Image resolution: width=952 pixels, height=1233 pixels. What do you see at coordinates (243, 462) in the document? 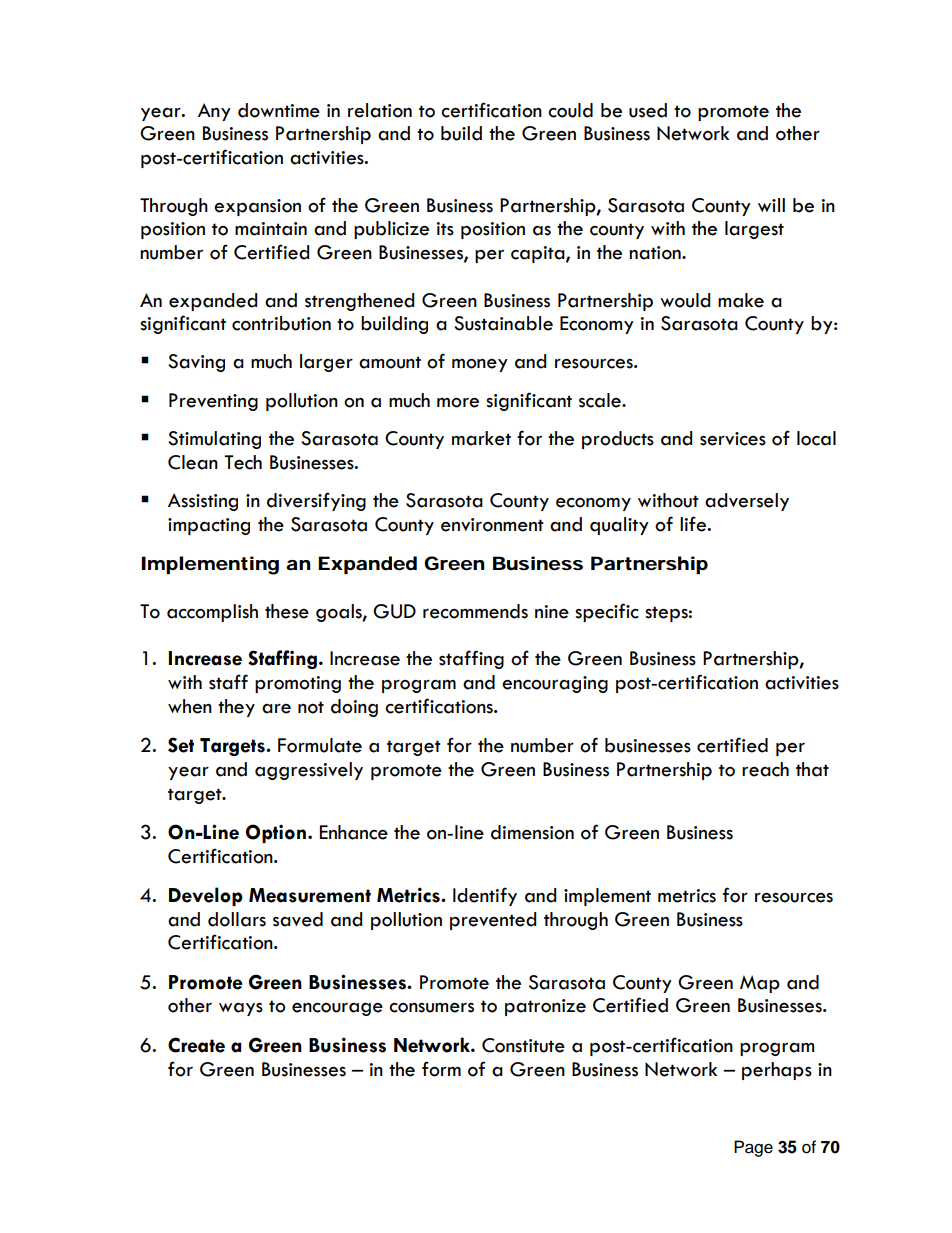
I see `Tech` at bounding box center [243, 462].
